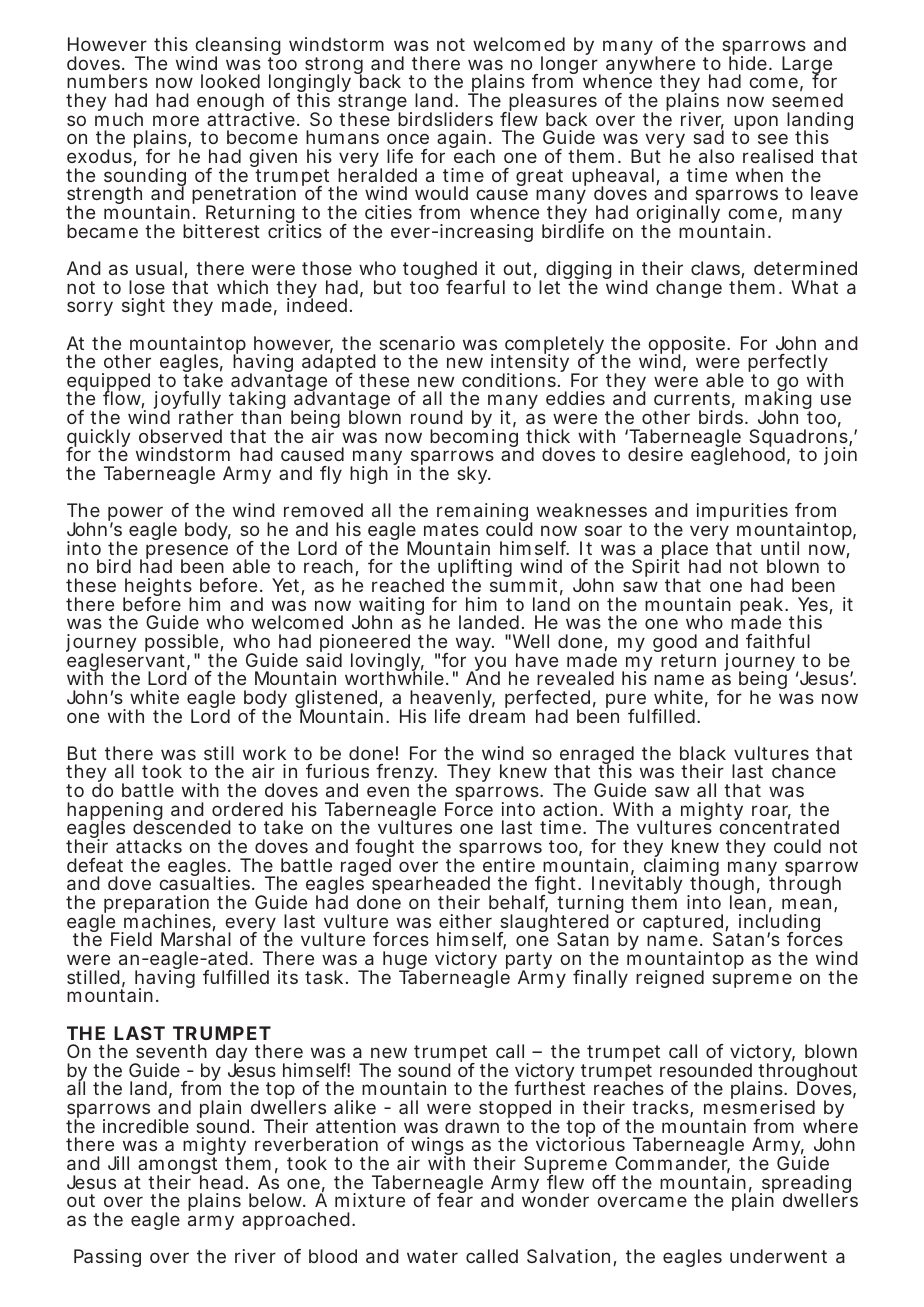 The height and width of the page is (1307, 924). I want to click on joyfully, so click(187, 402).
